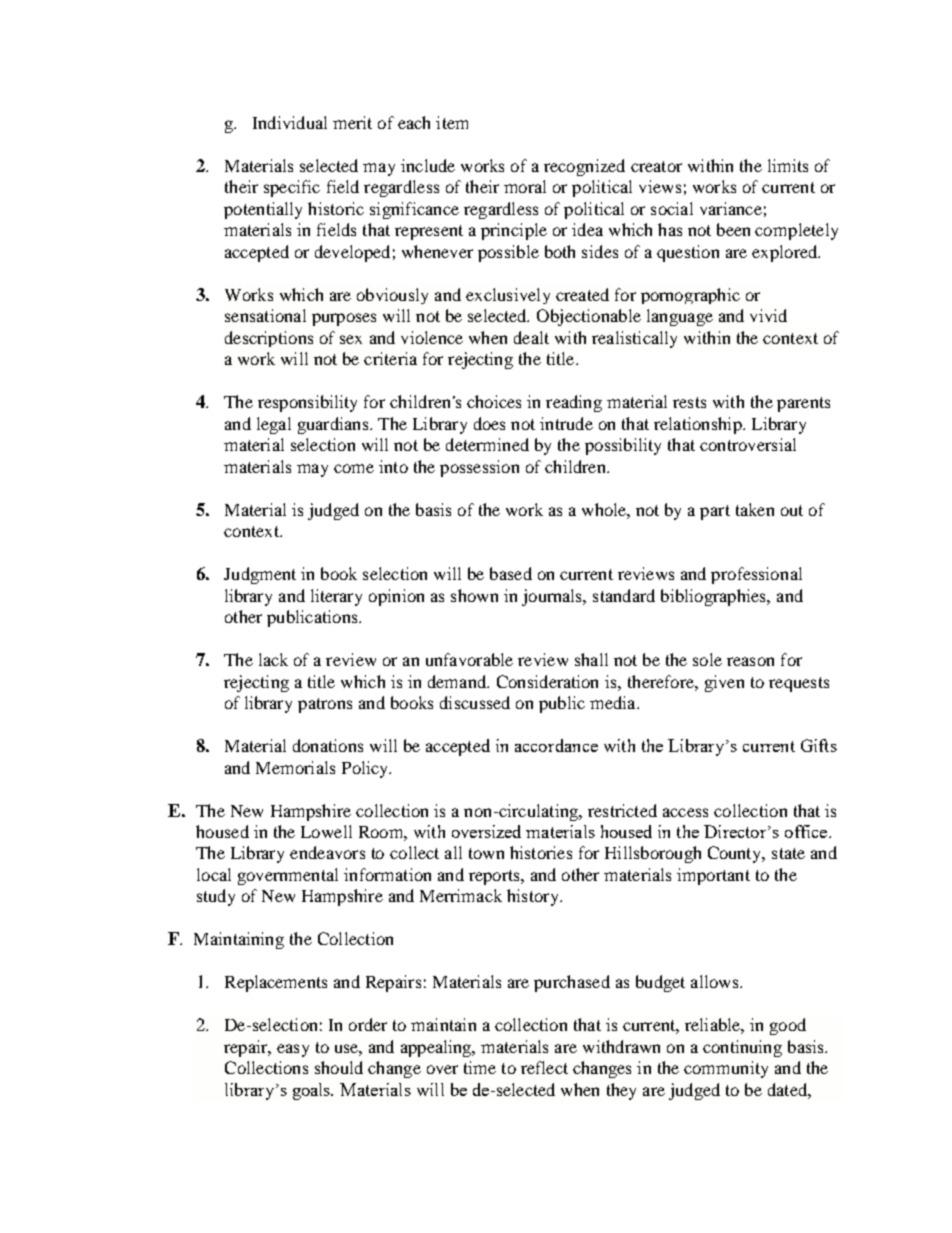  What do you see at coordinates (689, 402) in the screenshot?
I see `rests` at bounding box center [689, 402].
